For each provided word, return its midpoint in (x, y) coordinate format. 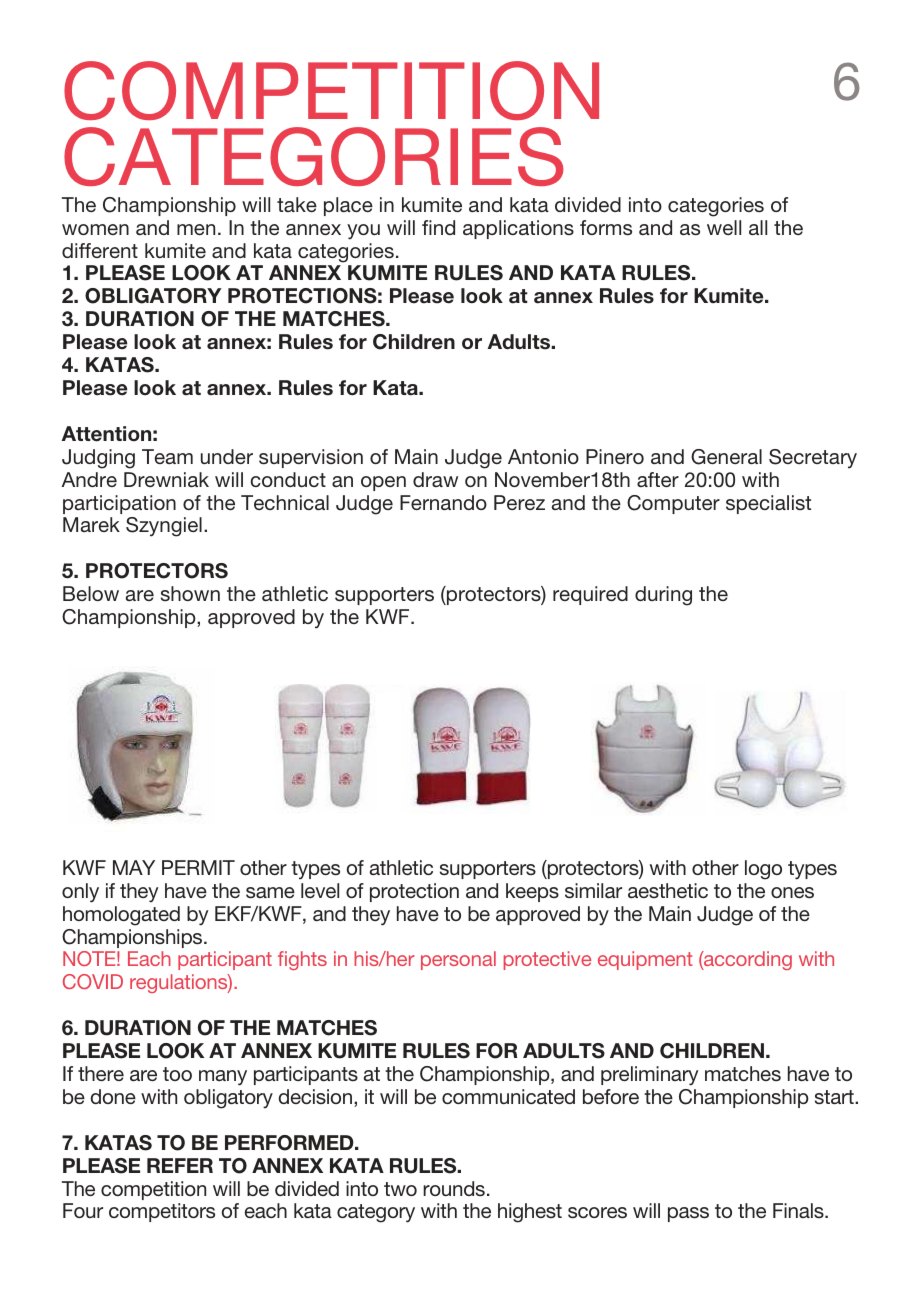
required (590, 595)
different (100, 250)
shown (190, 593)
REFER (180, 1165)
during (663, 596)
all (758, 227)
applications (518, 229)
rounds (454, 1188)
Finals (799, 1210)
